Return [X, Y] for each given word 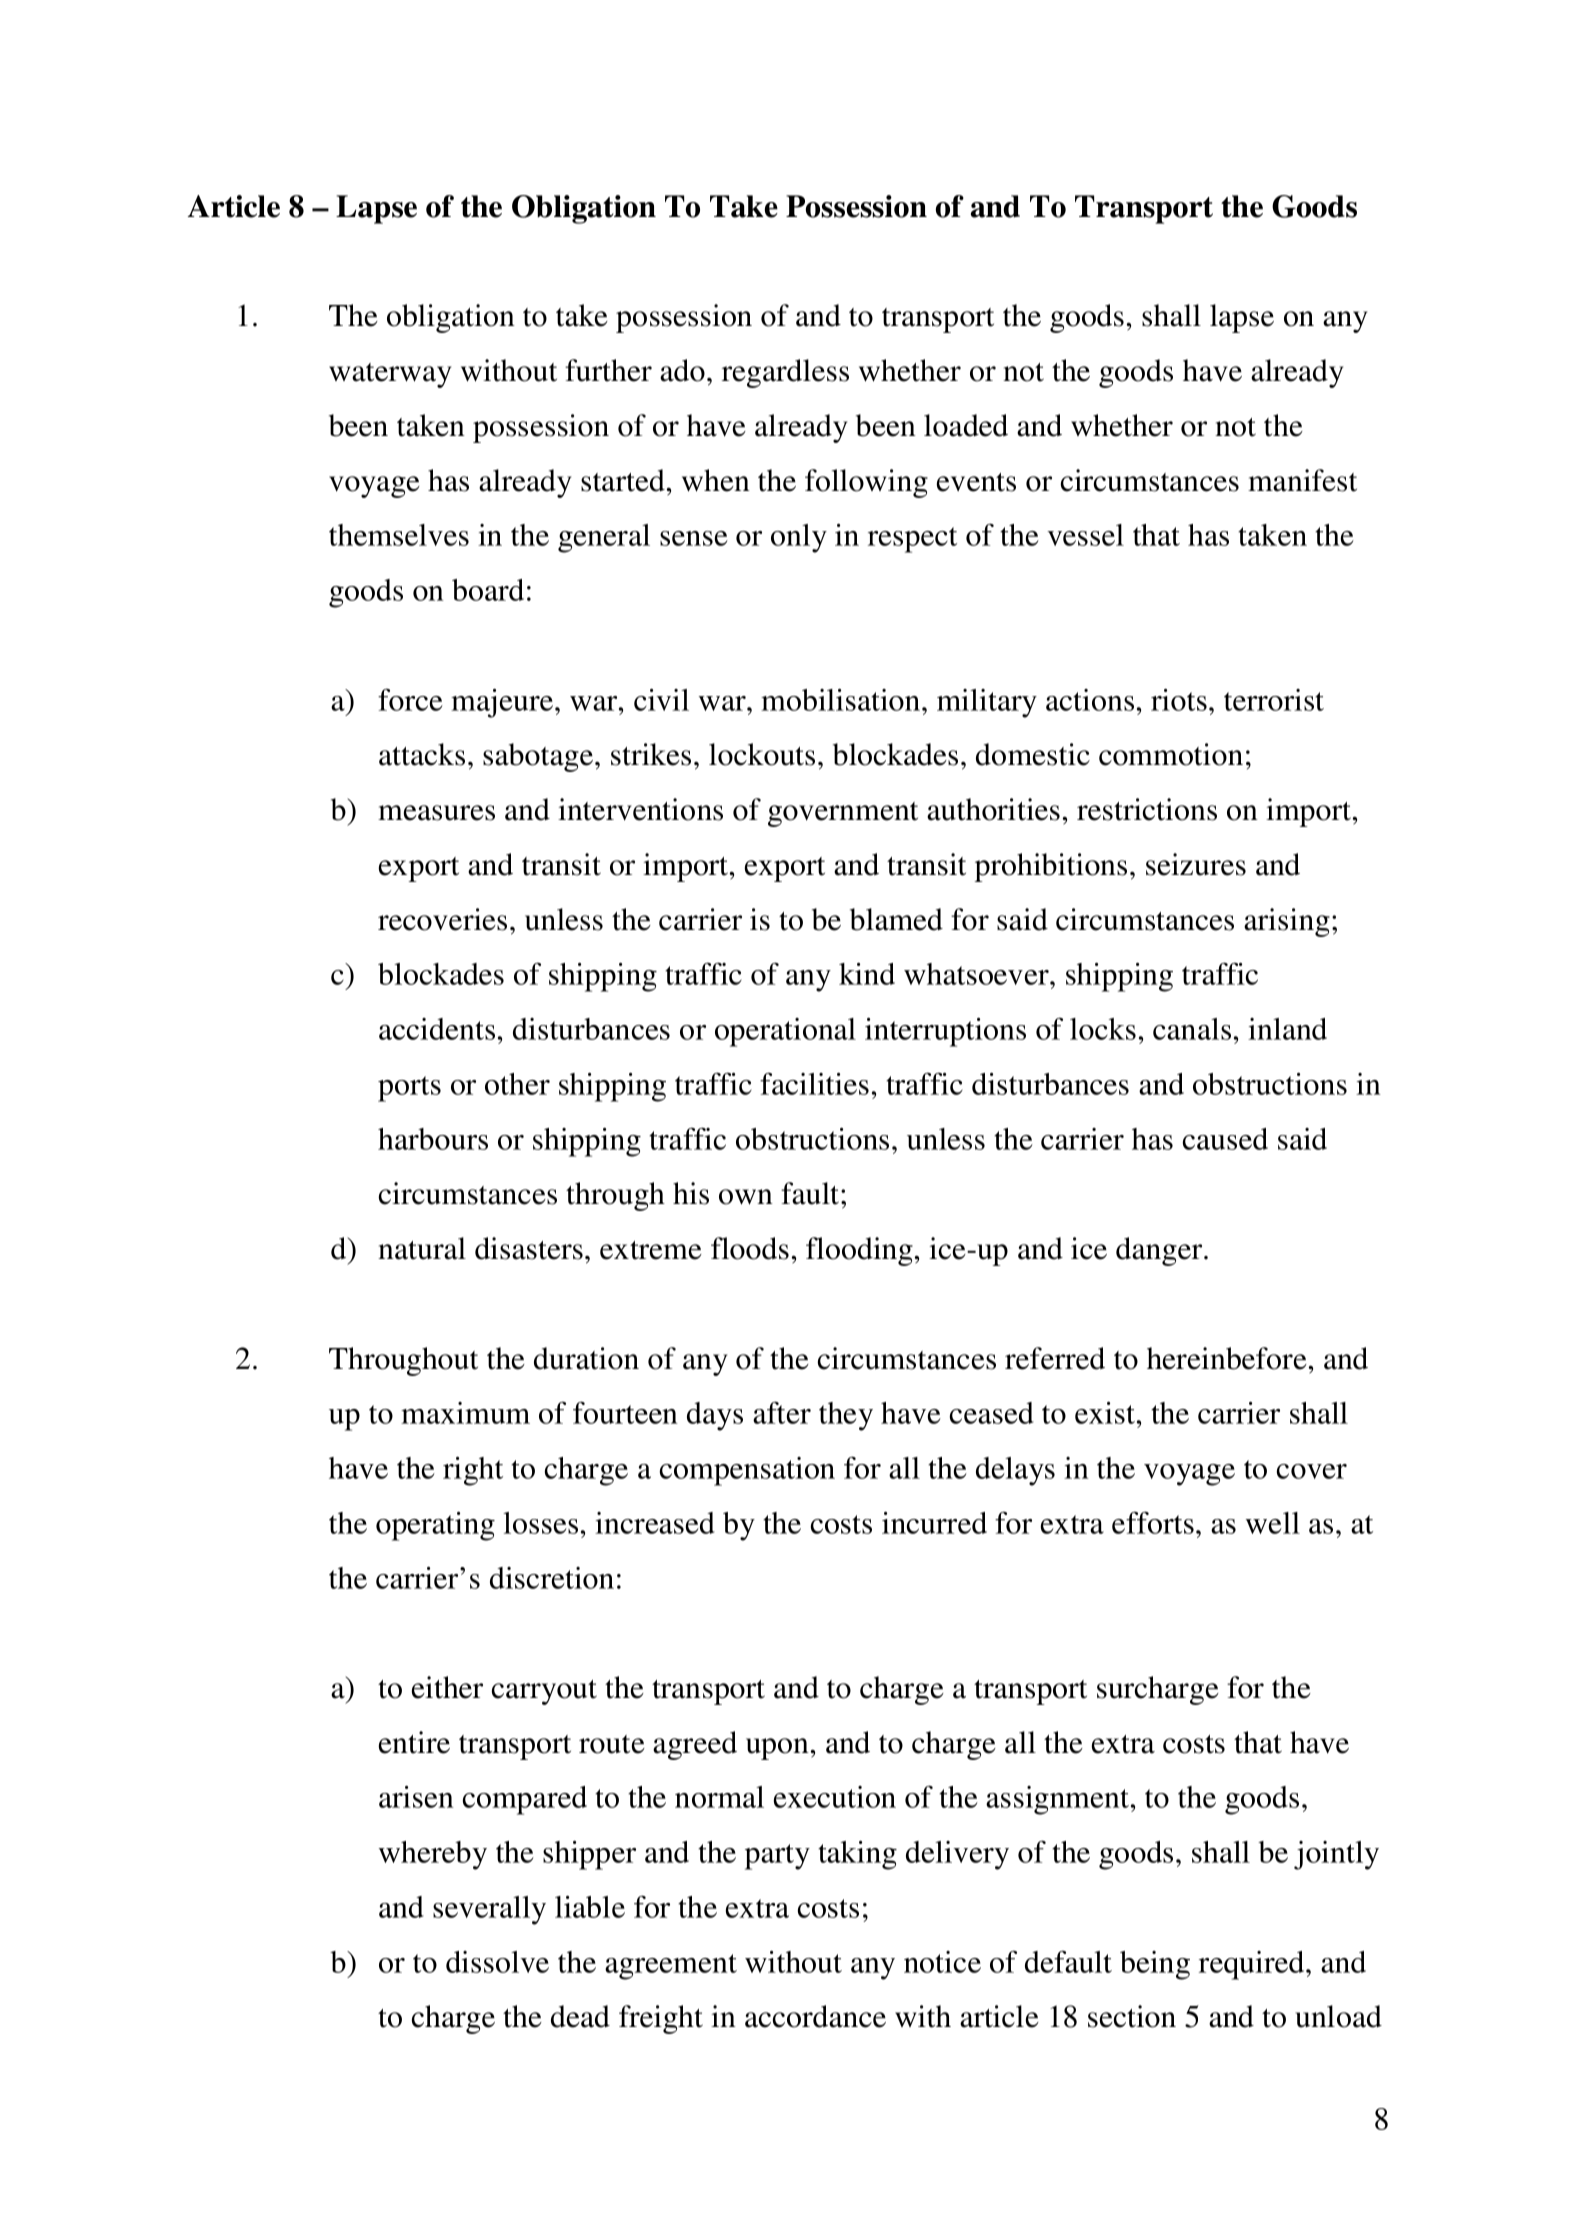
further [608, 370]
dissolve [497, 1962]
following [866, 483]
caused [1225, 1139]
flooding [859, 1251]
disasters [529, 1248]
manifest [1302, 480]
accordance [815, 2016]
